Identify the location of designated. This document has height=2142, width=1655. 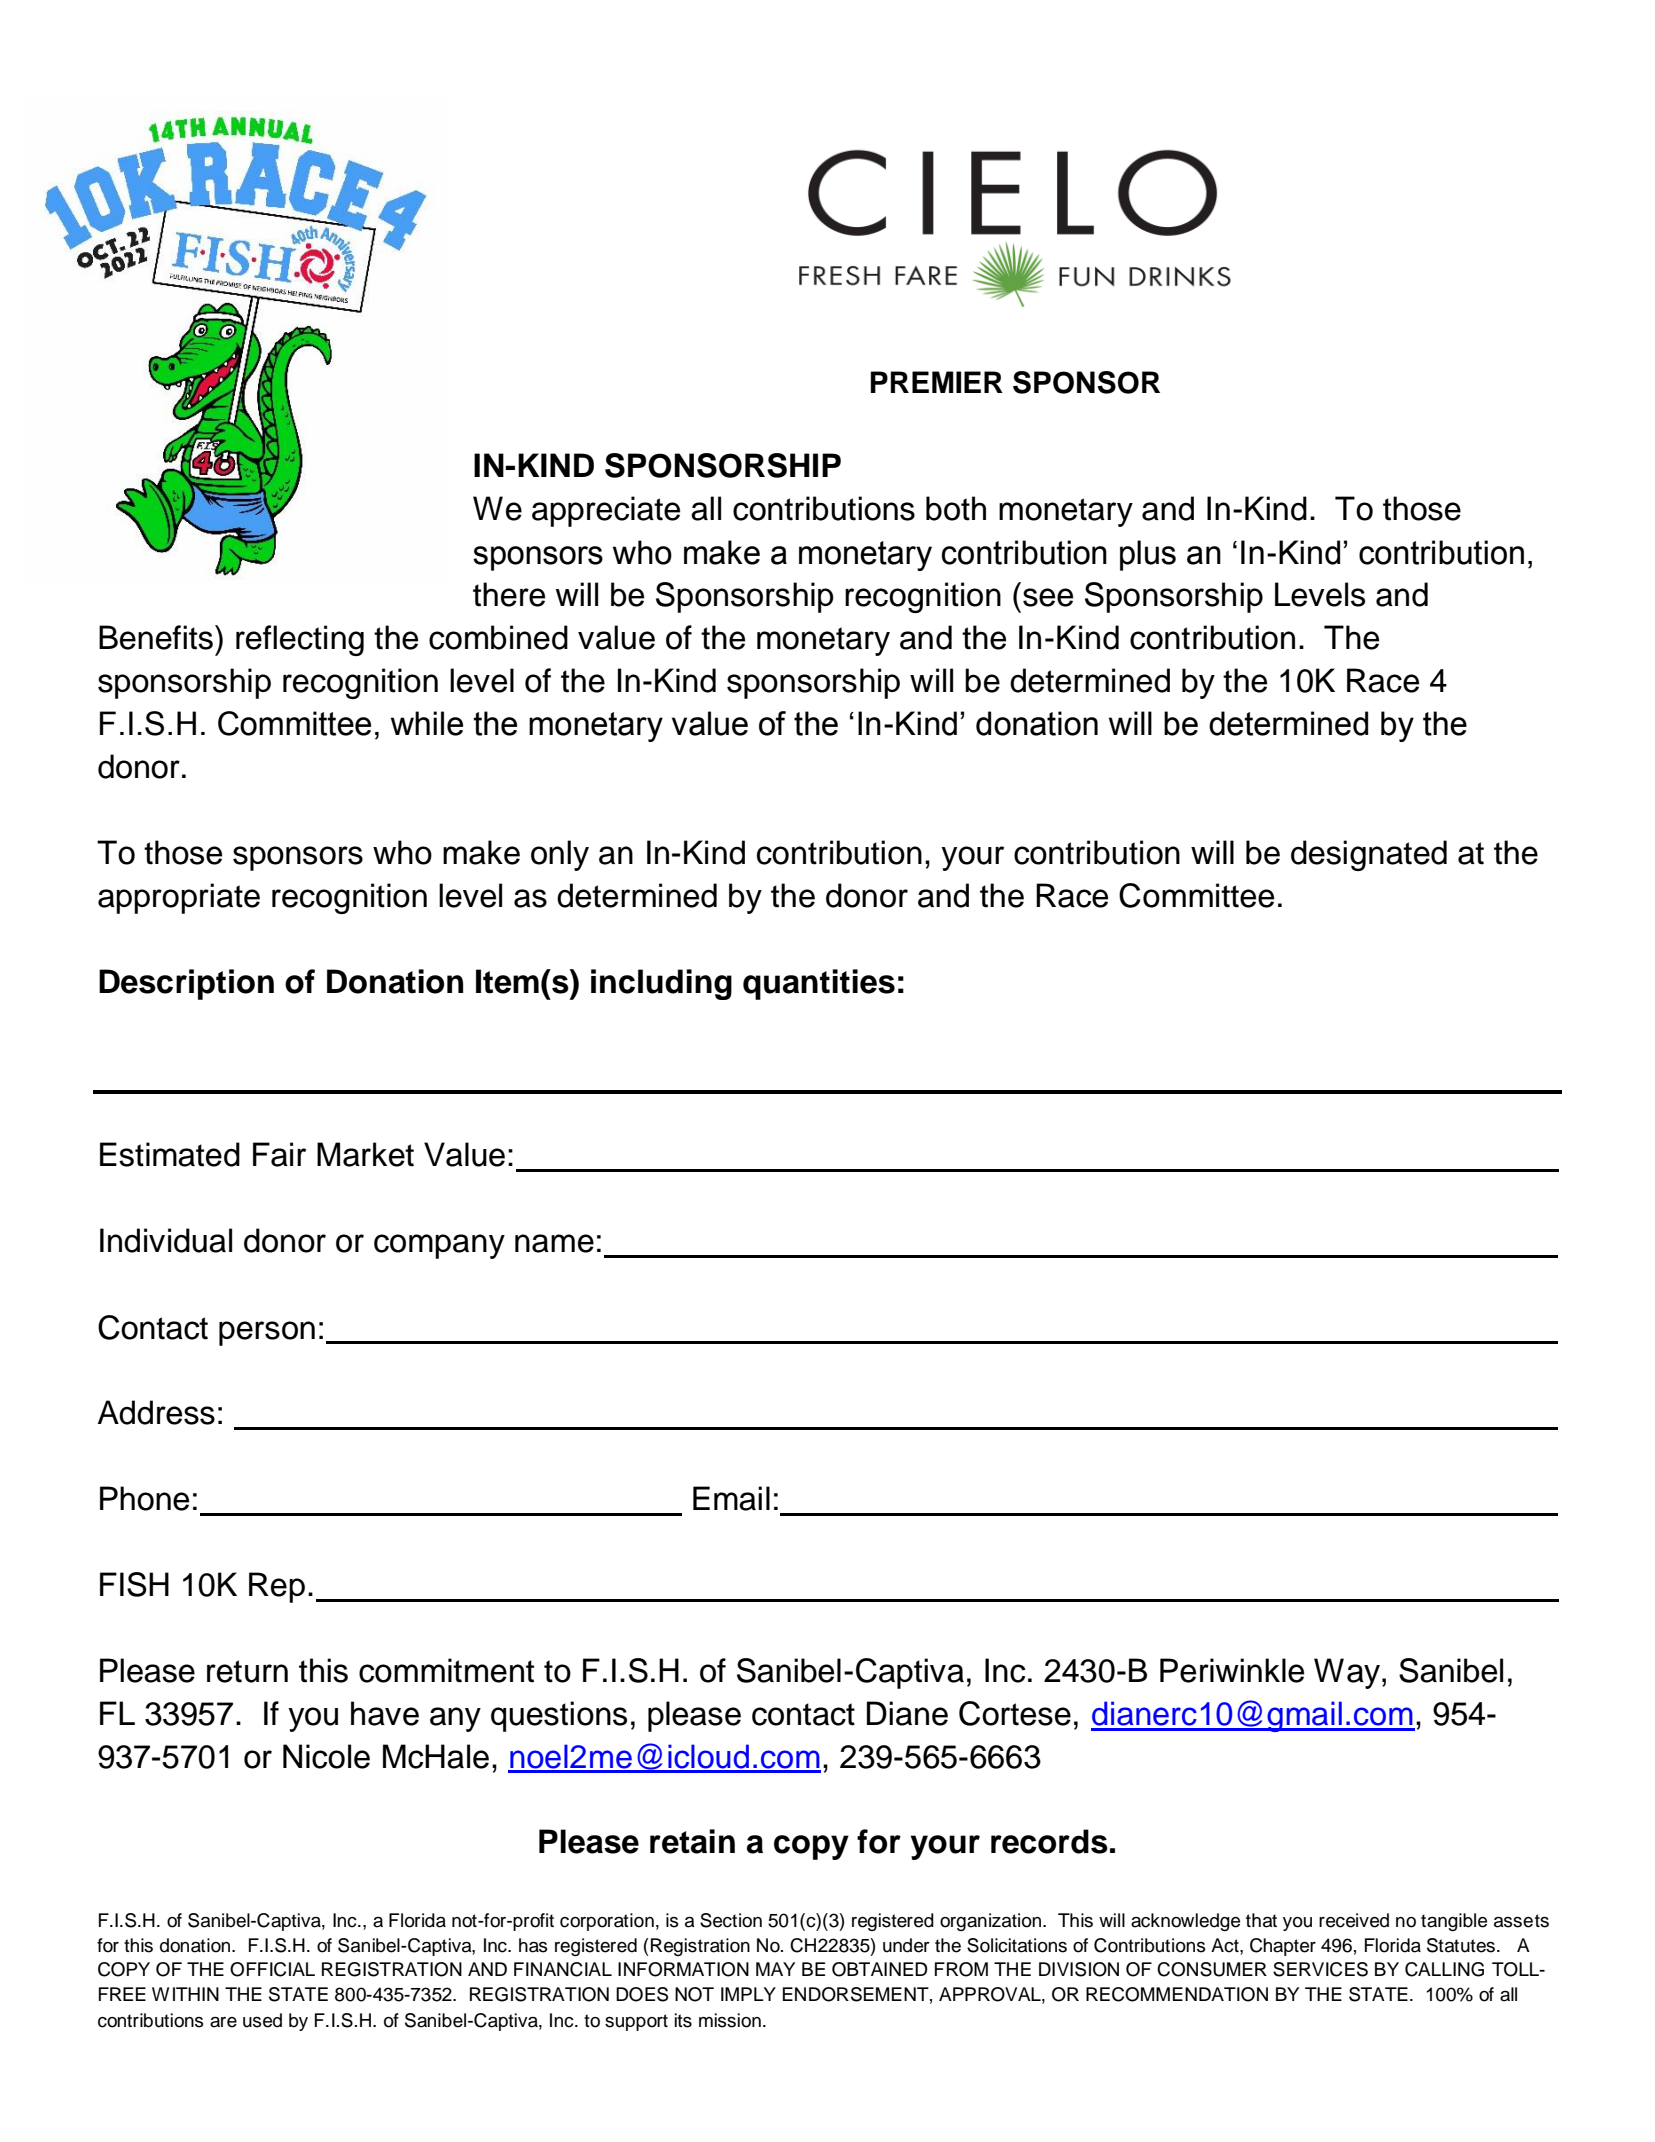
(1369, 855).
